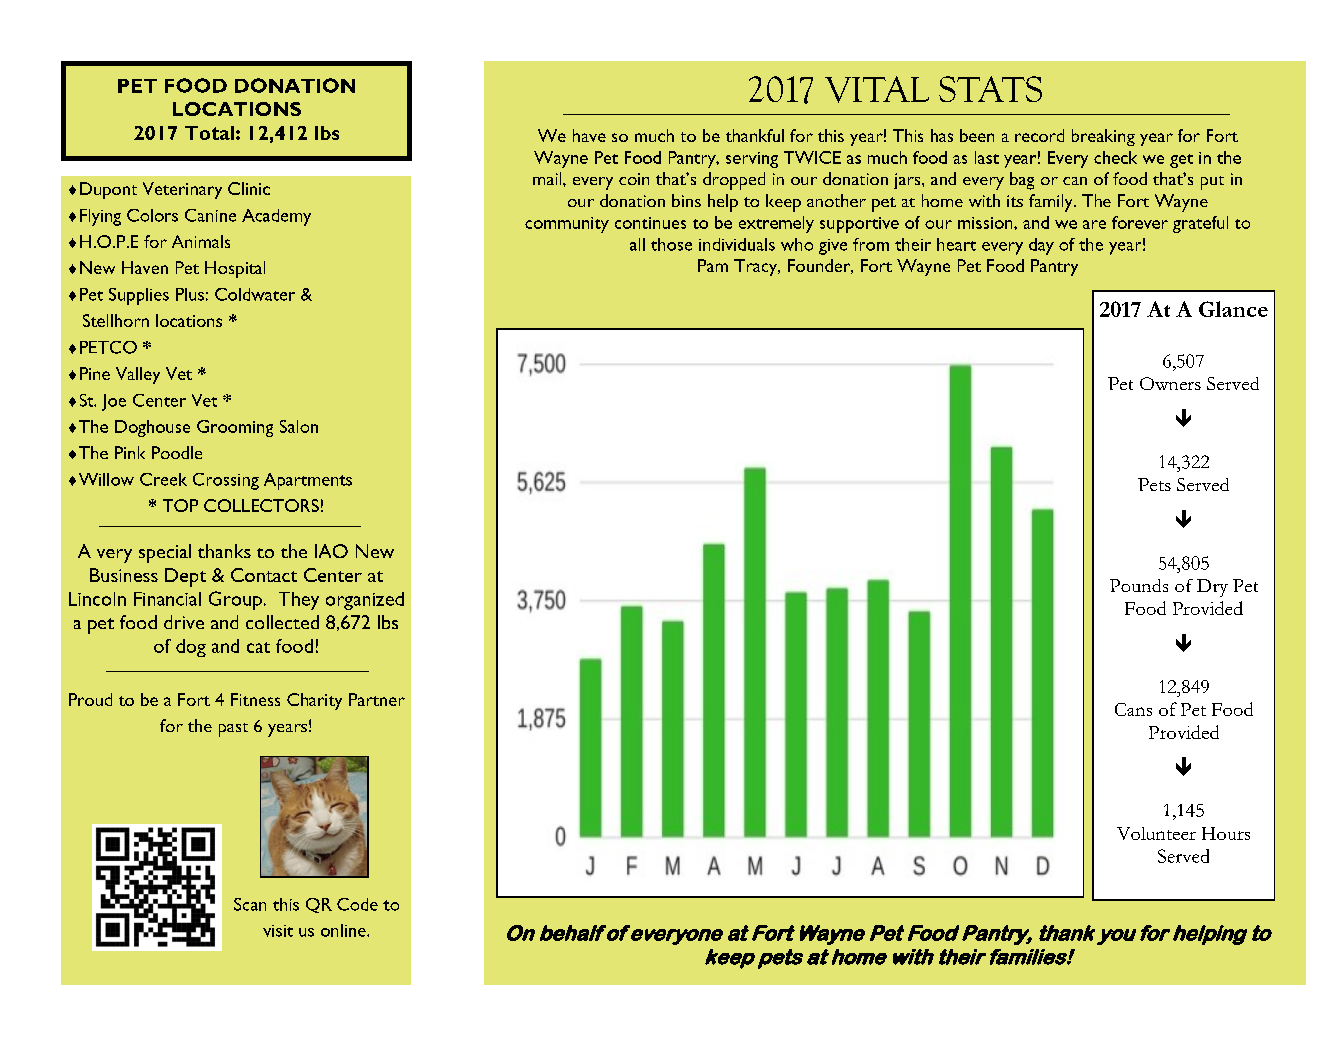 The image size is (1344, 1038). What do you see at coordinates (357, 904) in the screenshot?
I see `Code` at bounding box center [357, 904].
